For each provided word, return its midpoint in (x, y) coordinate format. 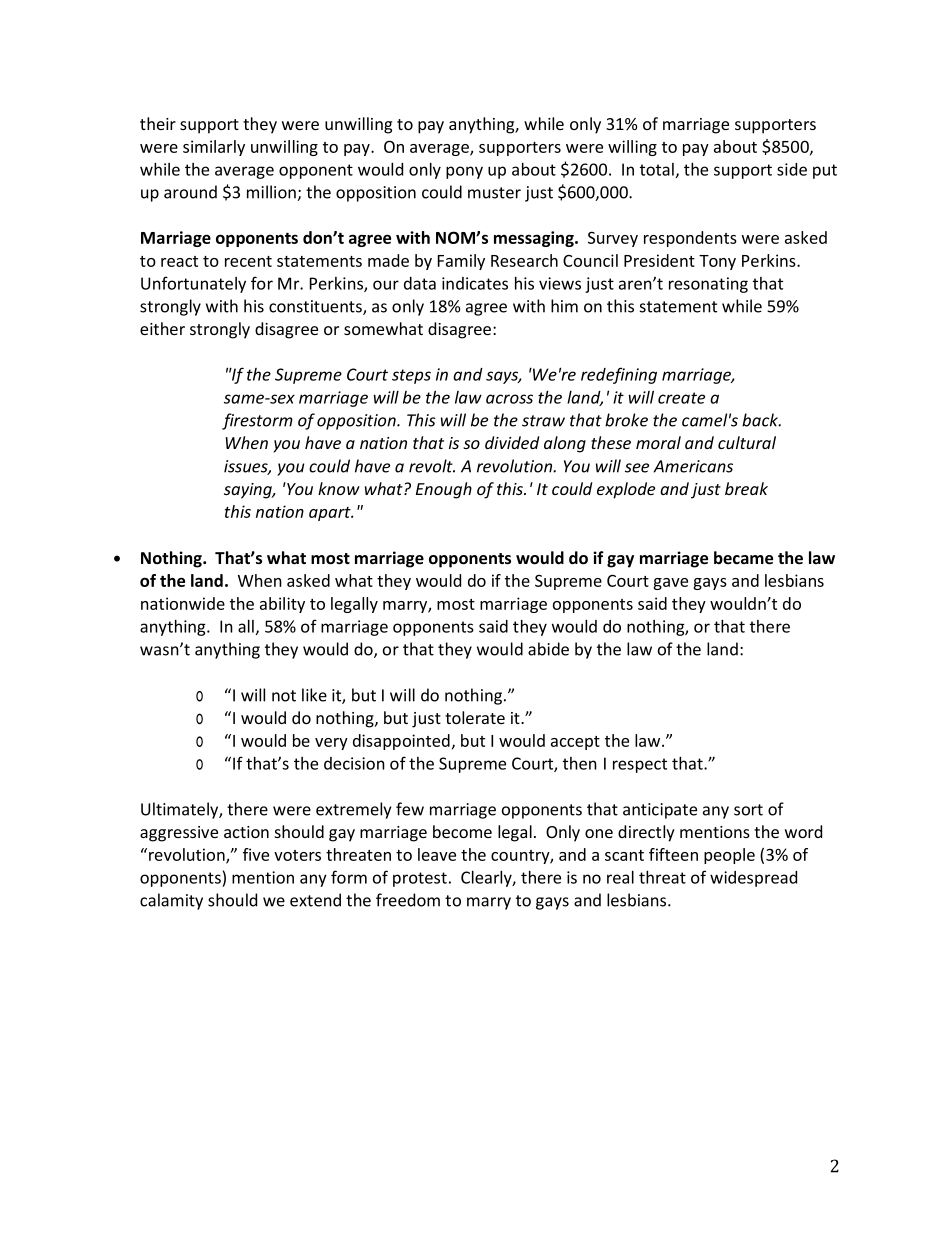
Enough (444, 490)
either (162, 328)
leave (437, 854)
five (256, 854)
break (746, 488)
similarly (214, 148)
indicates (475, 283)
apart (331, 514)
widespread (753, 879)
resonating (708, 285)
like (314, 695)
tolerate (475, 717)
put (825, 171)
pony (464, 172)
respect (640, 765)
